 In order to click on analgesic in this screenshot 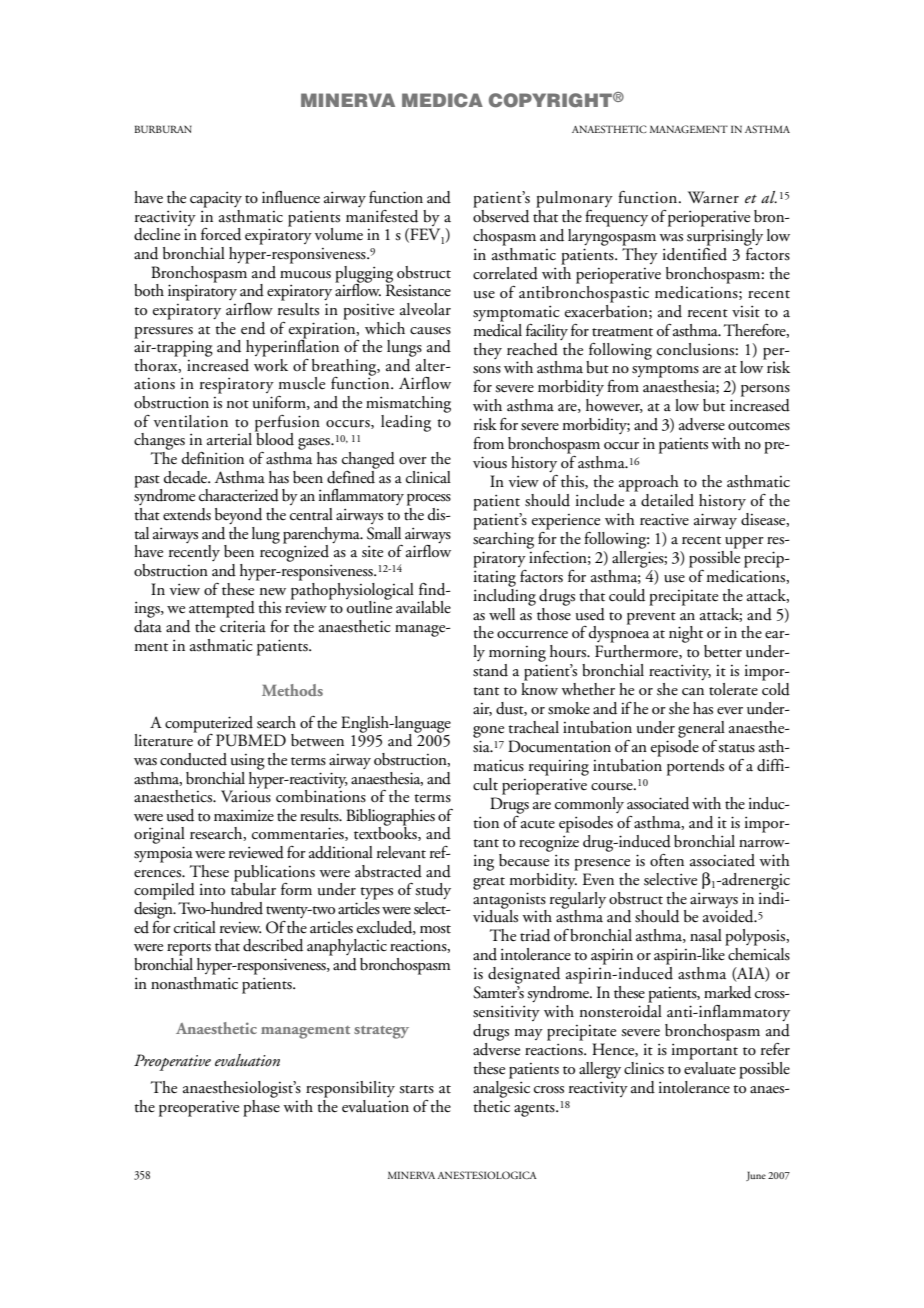, I will do `click(501, 1088)`.
